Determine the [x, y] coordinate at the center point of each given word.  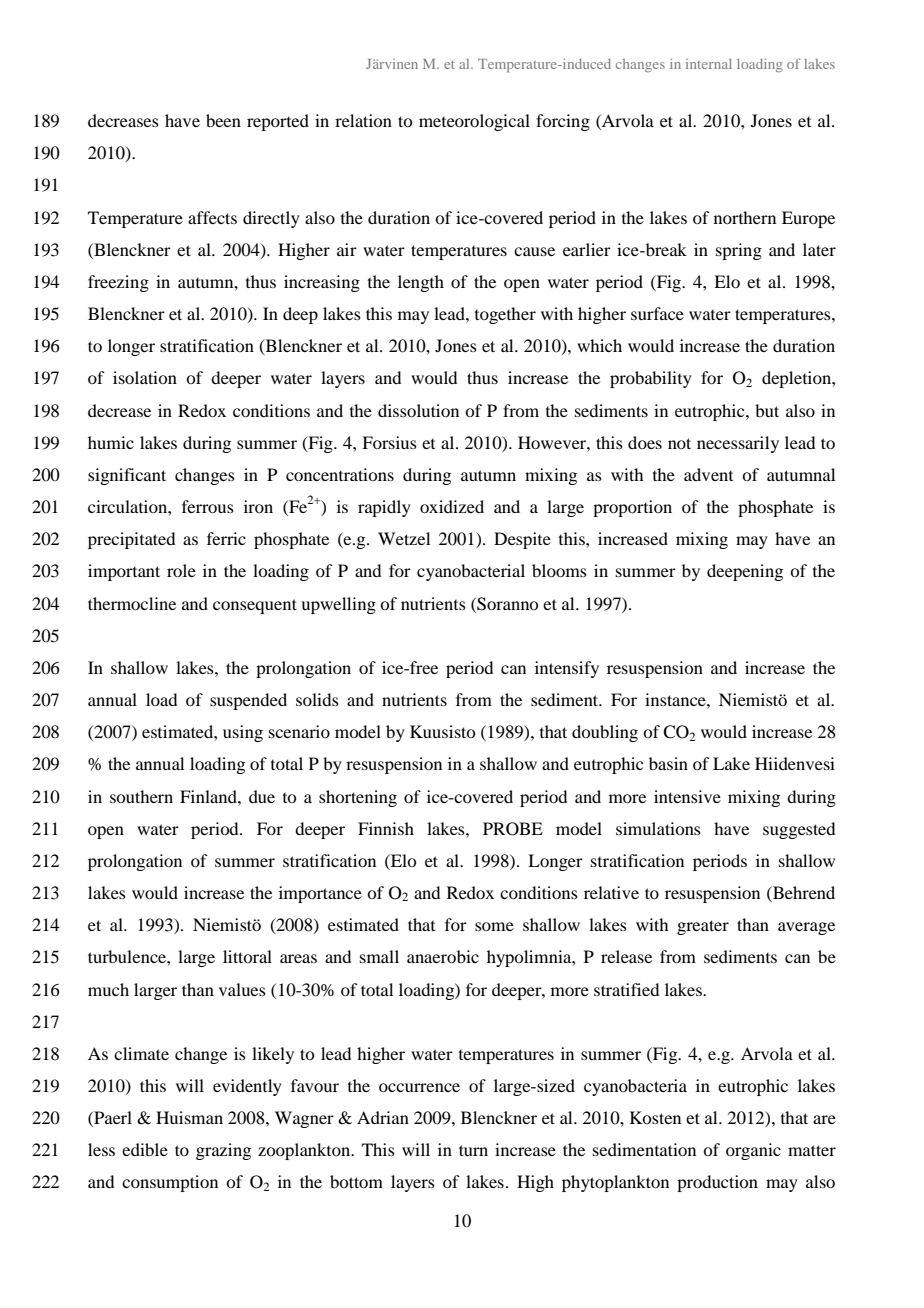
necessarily [738, 444]
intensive [687, 796]
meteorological [474, 122]
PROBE [513, 829]
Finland [209, 796]
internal [709, 63]
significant [127, 476]
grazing [223, 1151]
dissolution [418, 410]
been [223, 120]
